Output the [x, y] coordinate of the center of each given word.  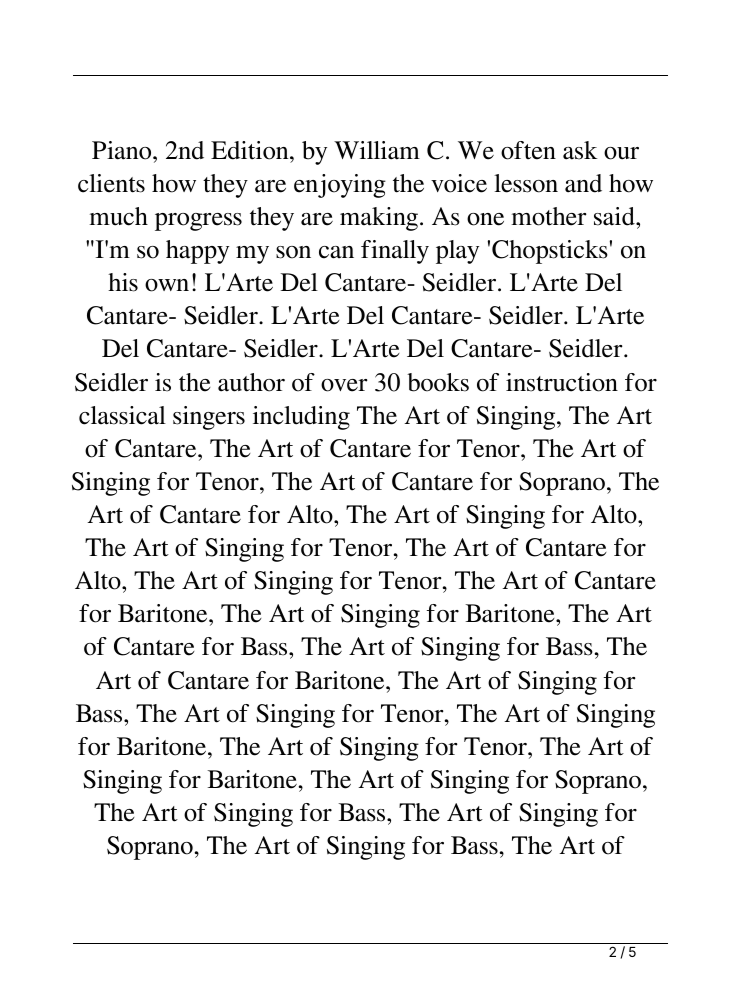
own [167, 285]
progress [198, 222]
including [301, 418]
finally [395, 252]
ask [580, 150]
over [344, 385]
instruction [562, 382]
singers [209, 418]
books [438, 382]
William [377, 150]
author [251, 382]
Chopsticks [550, 252]
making [380, 219]
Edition [251, 150]
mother [549, 216]
